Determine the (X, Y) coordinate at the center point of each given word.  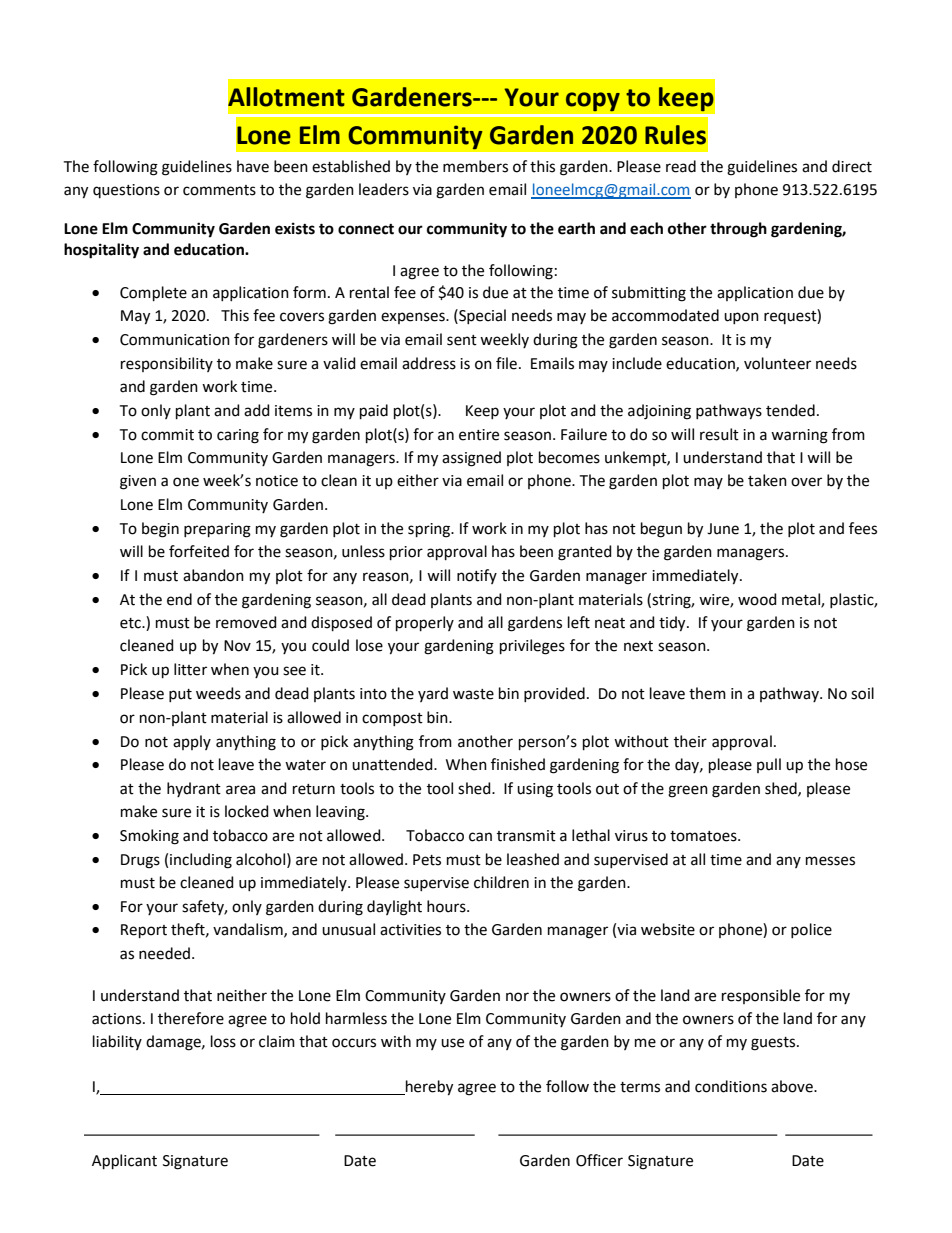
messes (830, 861)
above (793, 1086)
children (501, 882)
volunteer (777, 363)
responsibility (167, 364)
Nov (237, 646)
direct (852, 166)
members (475, 166)
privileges (532, 647)
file (506, 363)
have (253, 166)
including (201, 861)
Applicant (124, 1161)
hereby (428, 1088)
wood (757, 599)
